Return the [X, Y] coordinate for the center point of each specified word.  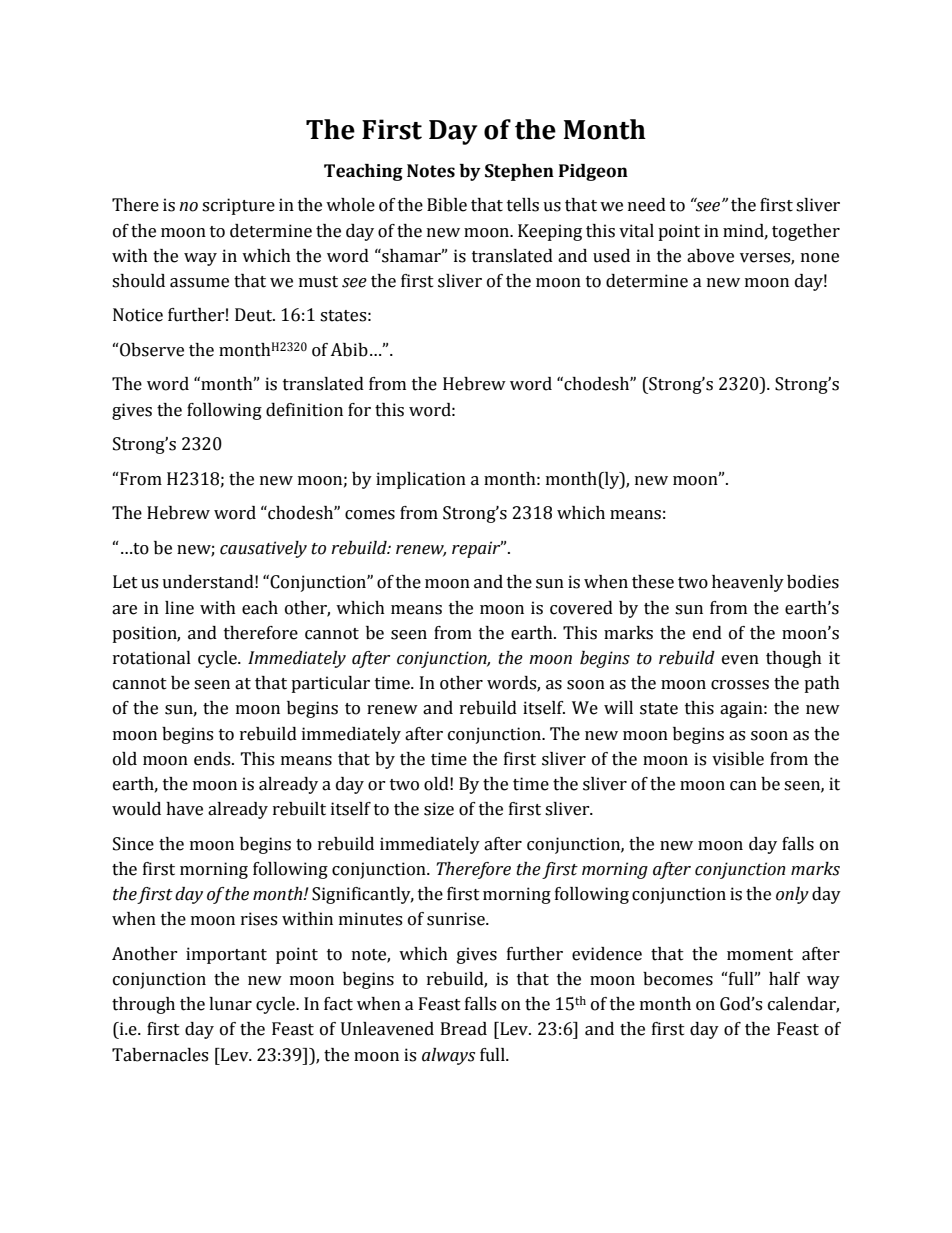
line [179, 608]
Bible [447, 205]
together [806, 232]
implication [421, 480]
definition [304, 410]
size [439, 809]
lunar [230, 1004]
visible [738, 759]
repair [477, 549]
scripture [238, 206]
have [184, 809]
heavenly [748, 583]
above [710, 256]
